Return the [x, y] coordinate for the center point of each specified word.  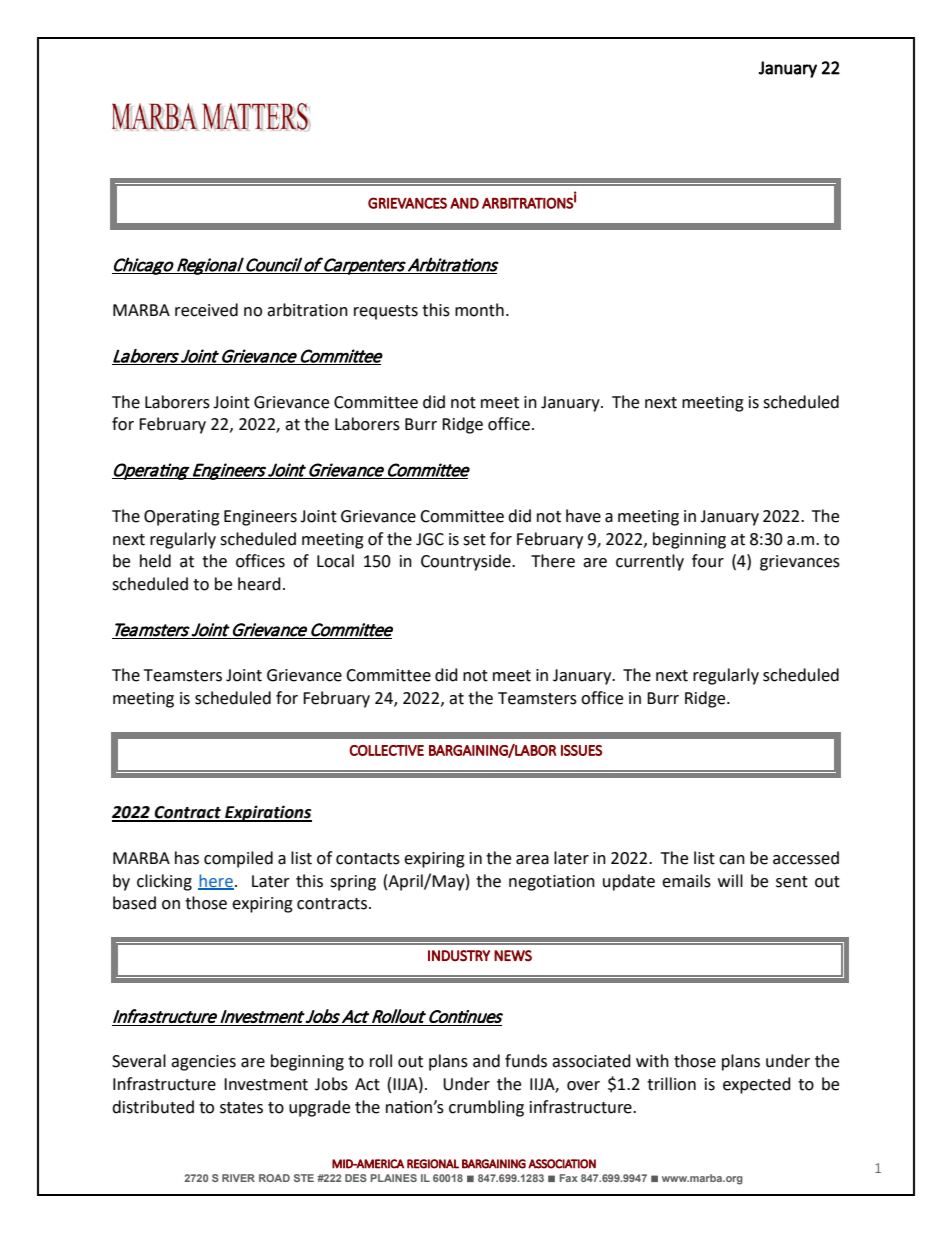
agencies [203, 1063]
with [652, 1061]
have [583, 516]
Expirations [267, 813]
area [532, 860]
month [479, 310]
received [206, 310]
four [708, 561]
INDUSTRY [459, 956]
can [732, 860]
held [155, 561]
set [474, 540]
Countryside [467, 562]
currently [650, 562]
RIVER [238, 1178]
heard [259, 584]
